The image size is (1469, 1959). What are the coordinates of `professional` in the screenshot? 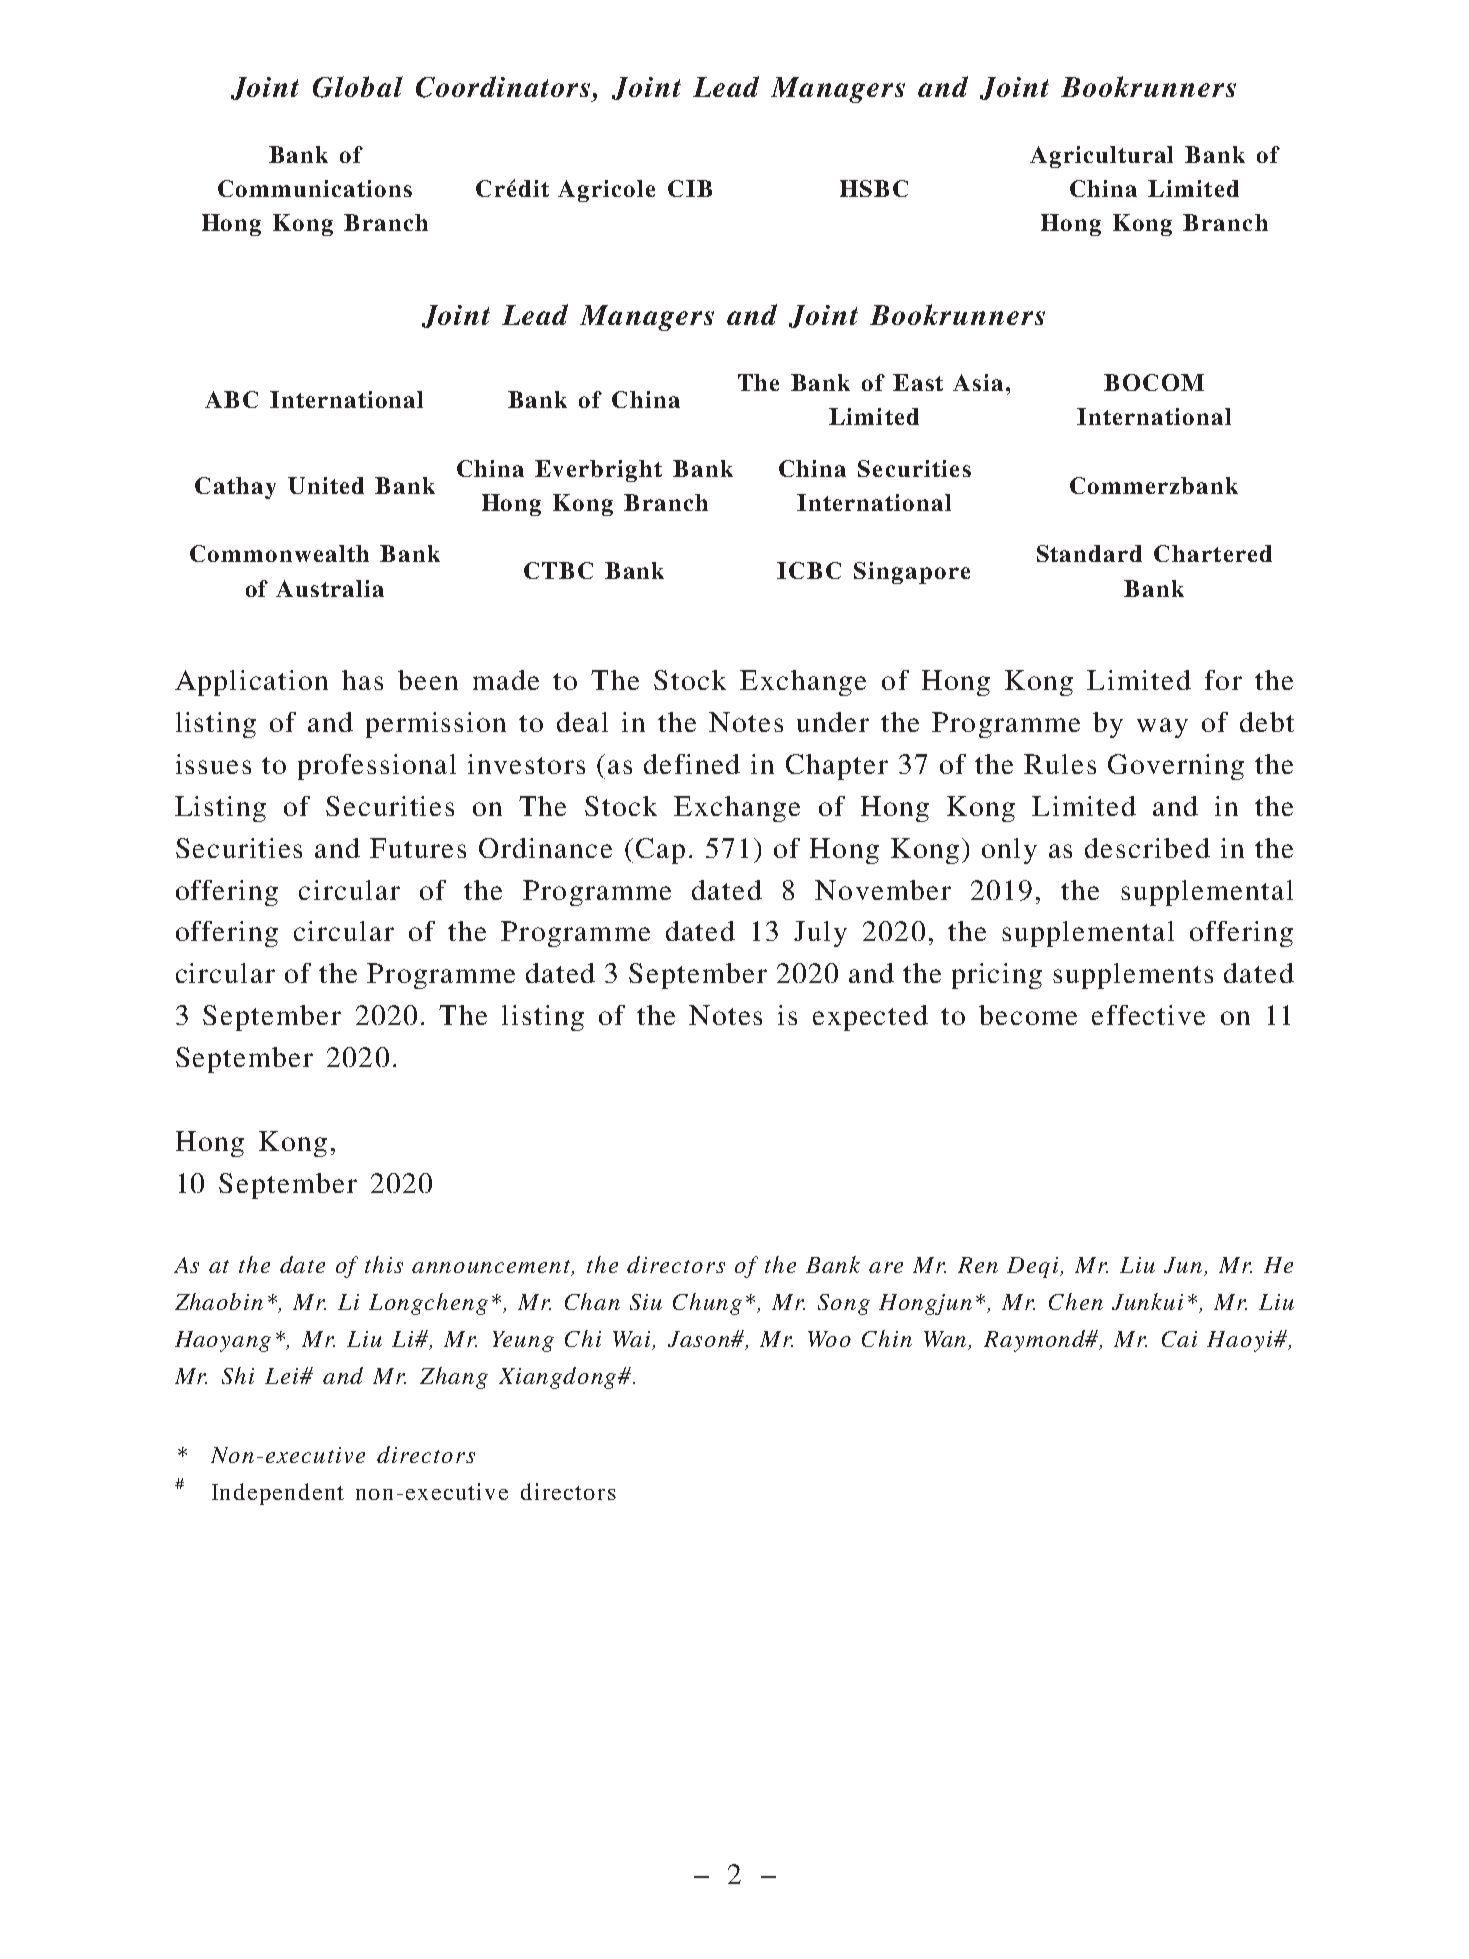 It's located at (377, 767).
